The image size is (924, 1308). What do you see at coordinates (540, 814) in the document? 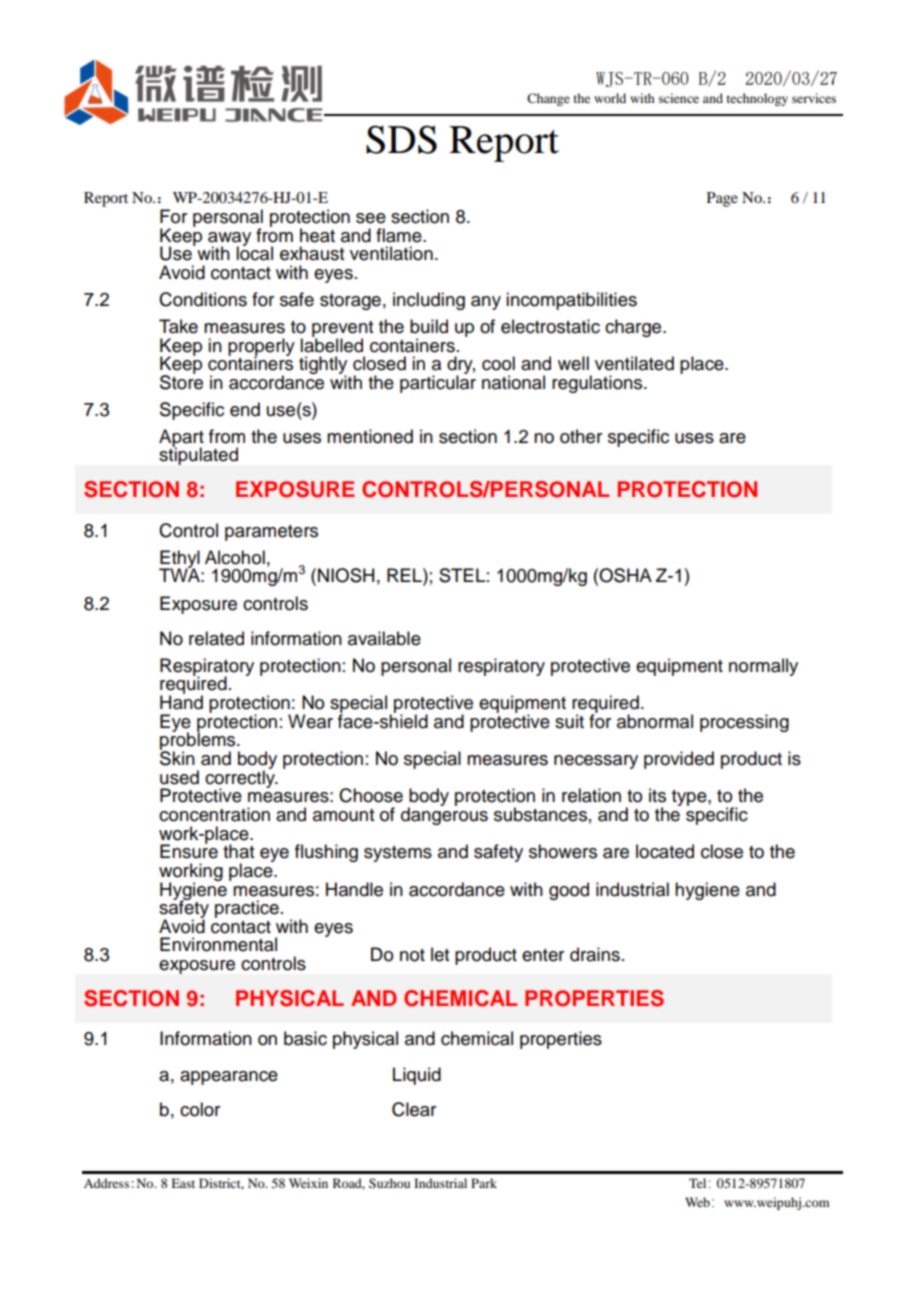
I see `substances` at bounding box center [540, 814].
